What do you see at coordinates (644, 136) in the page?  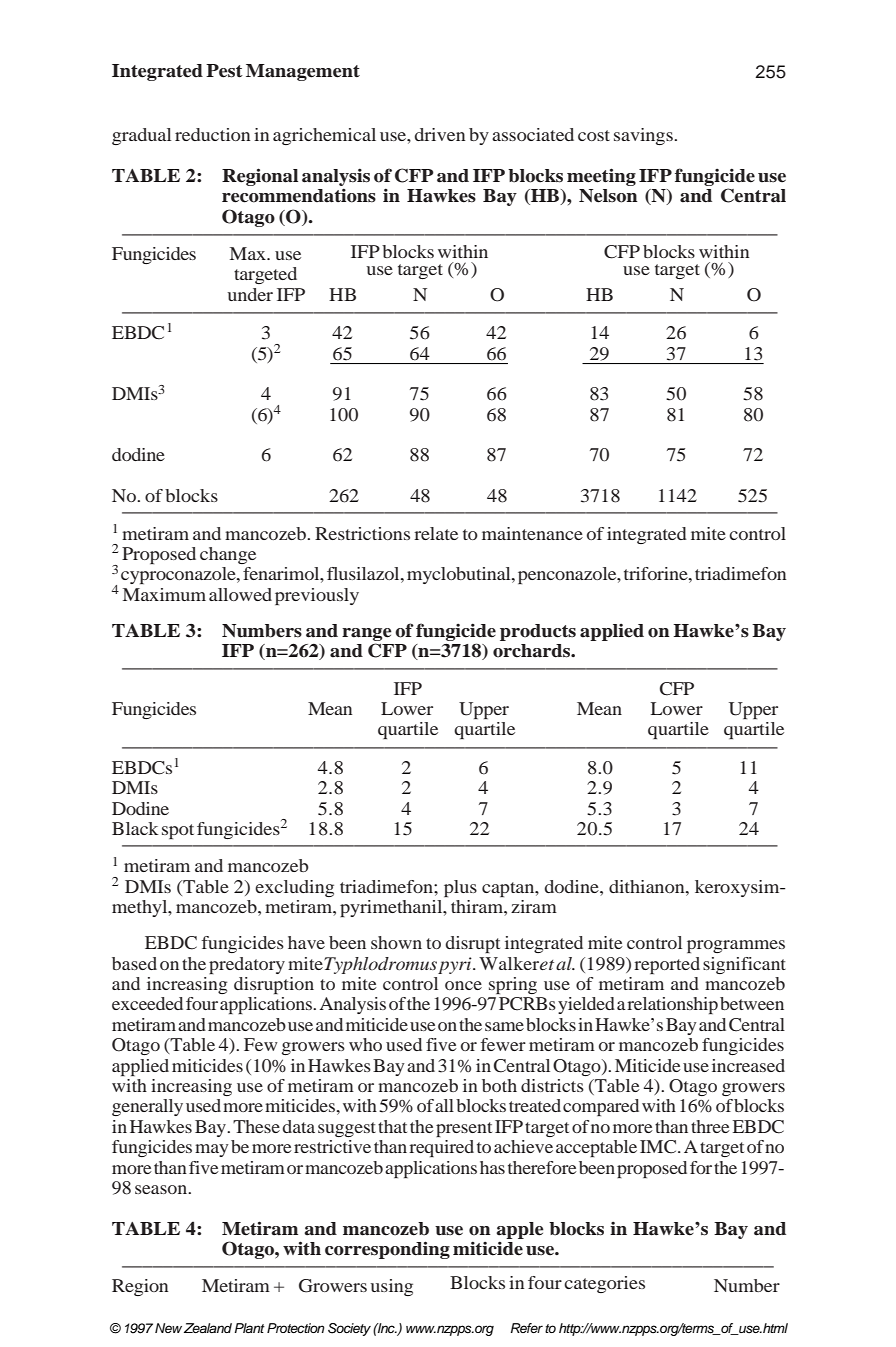 I see `savings` at bounding box center [644, 136].
